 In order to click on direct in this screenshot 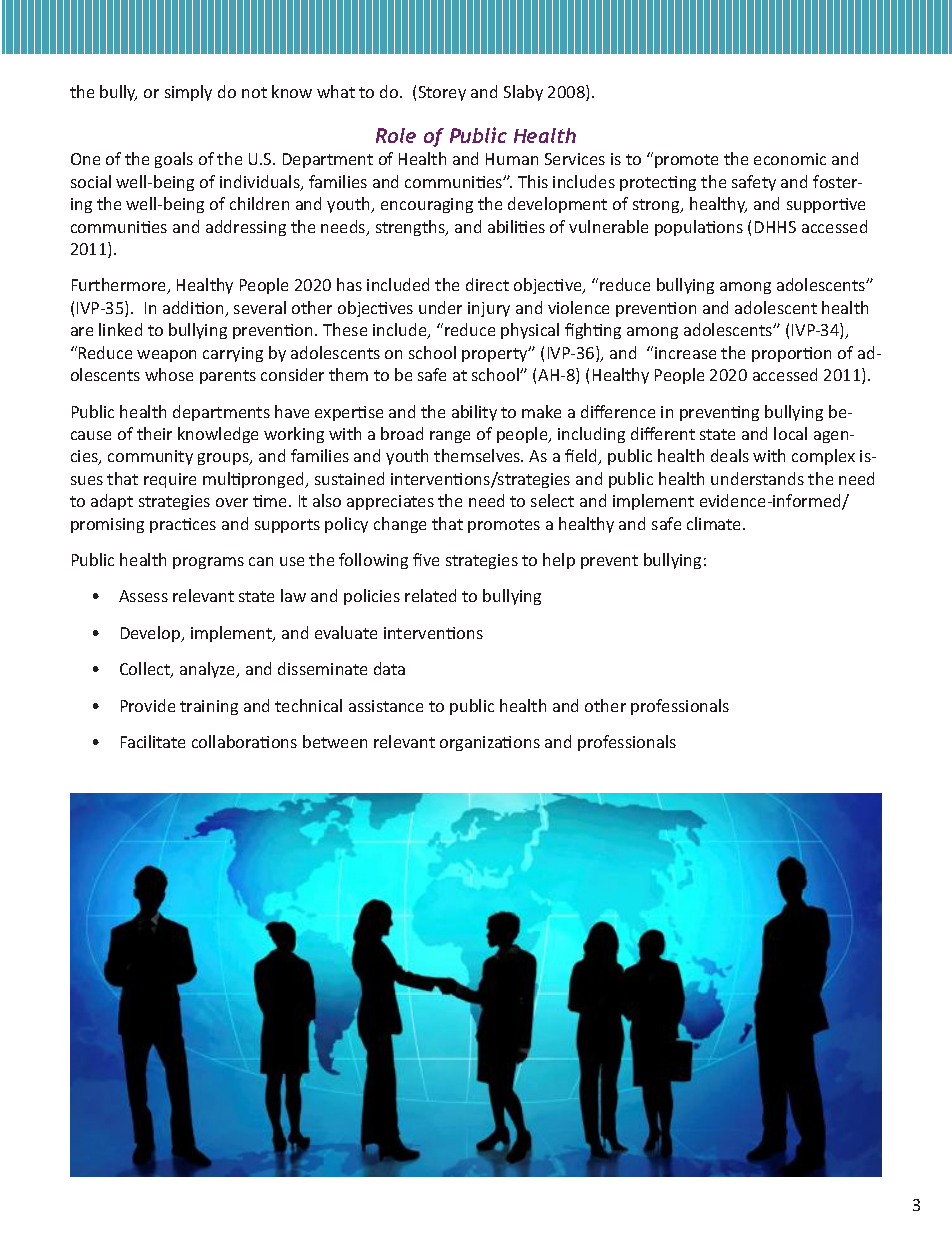, I will do `click(487, 284)`.
